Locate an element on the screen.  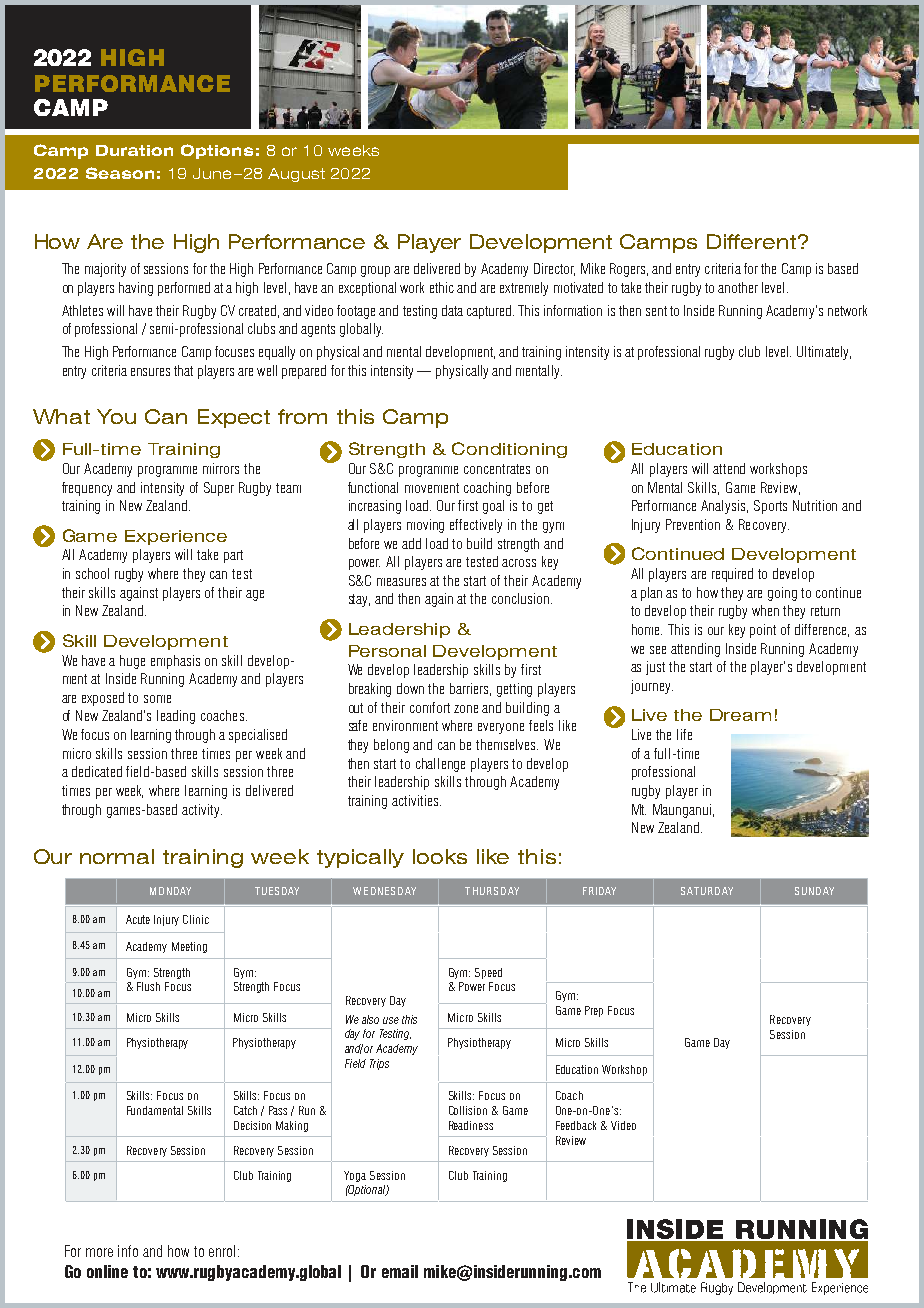
group is located at coordinates (375, 271).
